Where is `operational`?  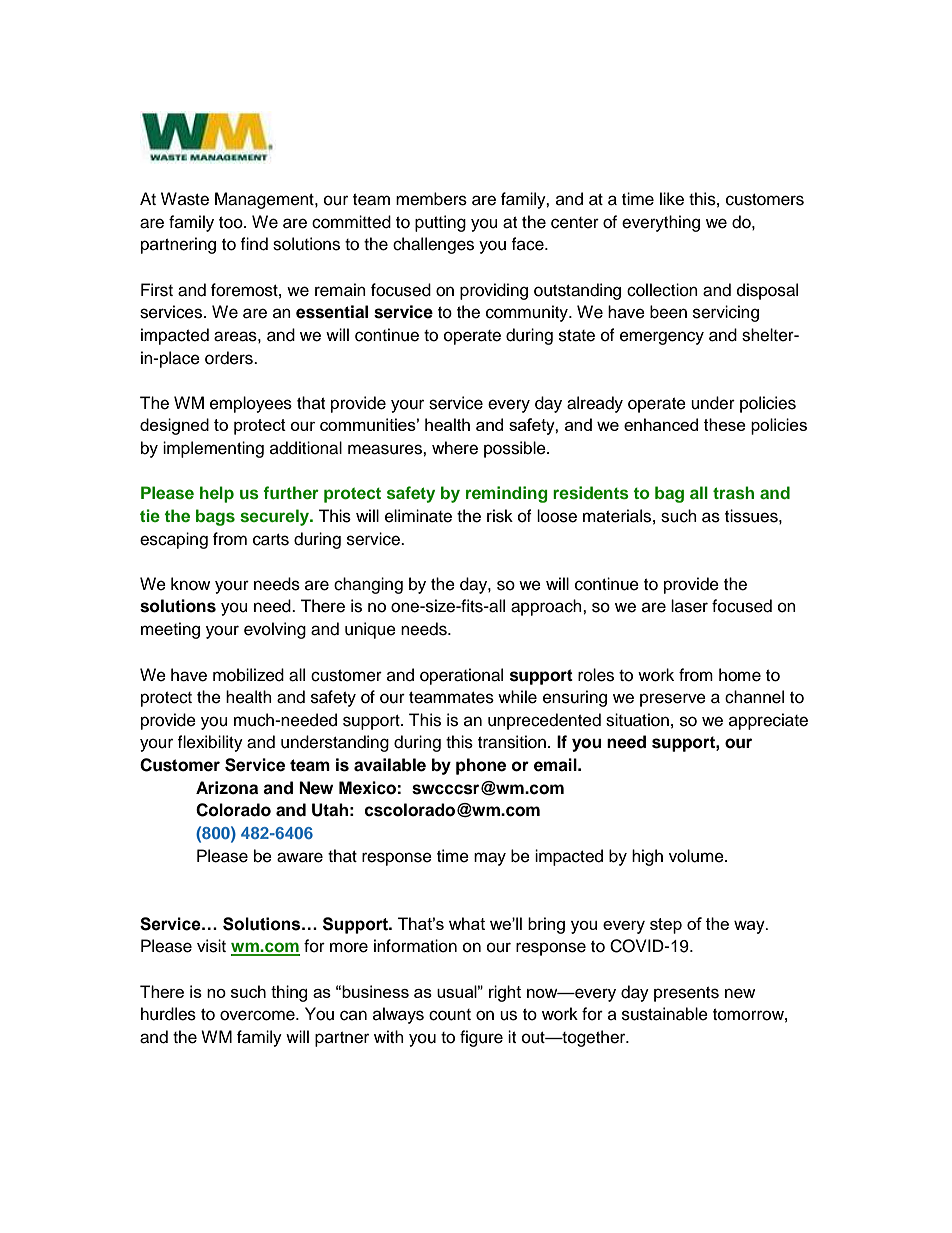
operational is located at coordinates (461, 676).
